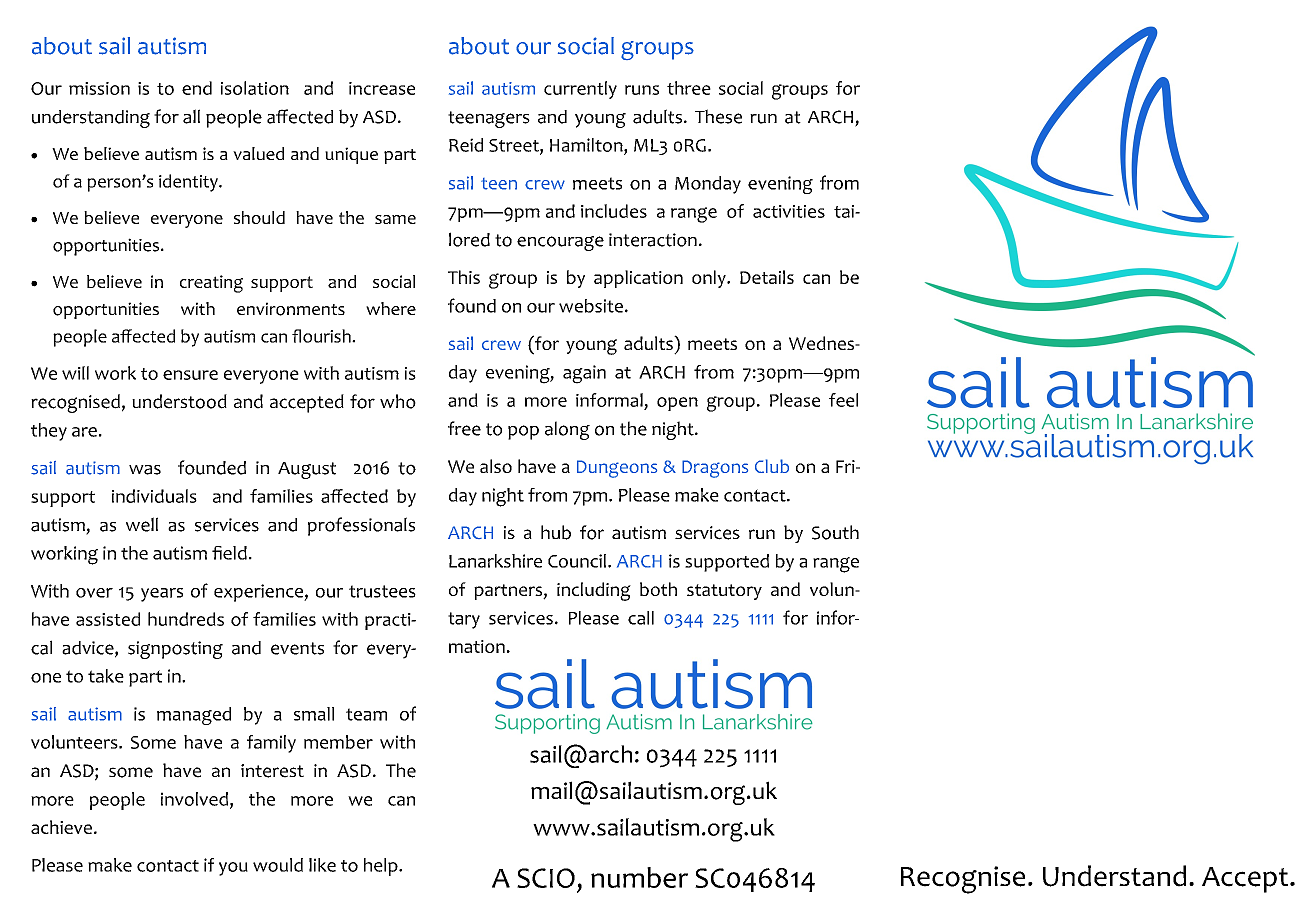  Describe the element at coordinates (641, 618) in the page. I see `call` at that location.
